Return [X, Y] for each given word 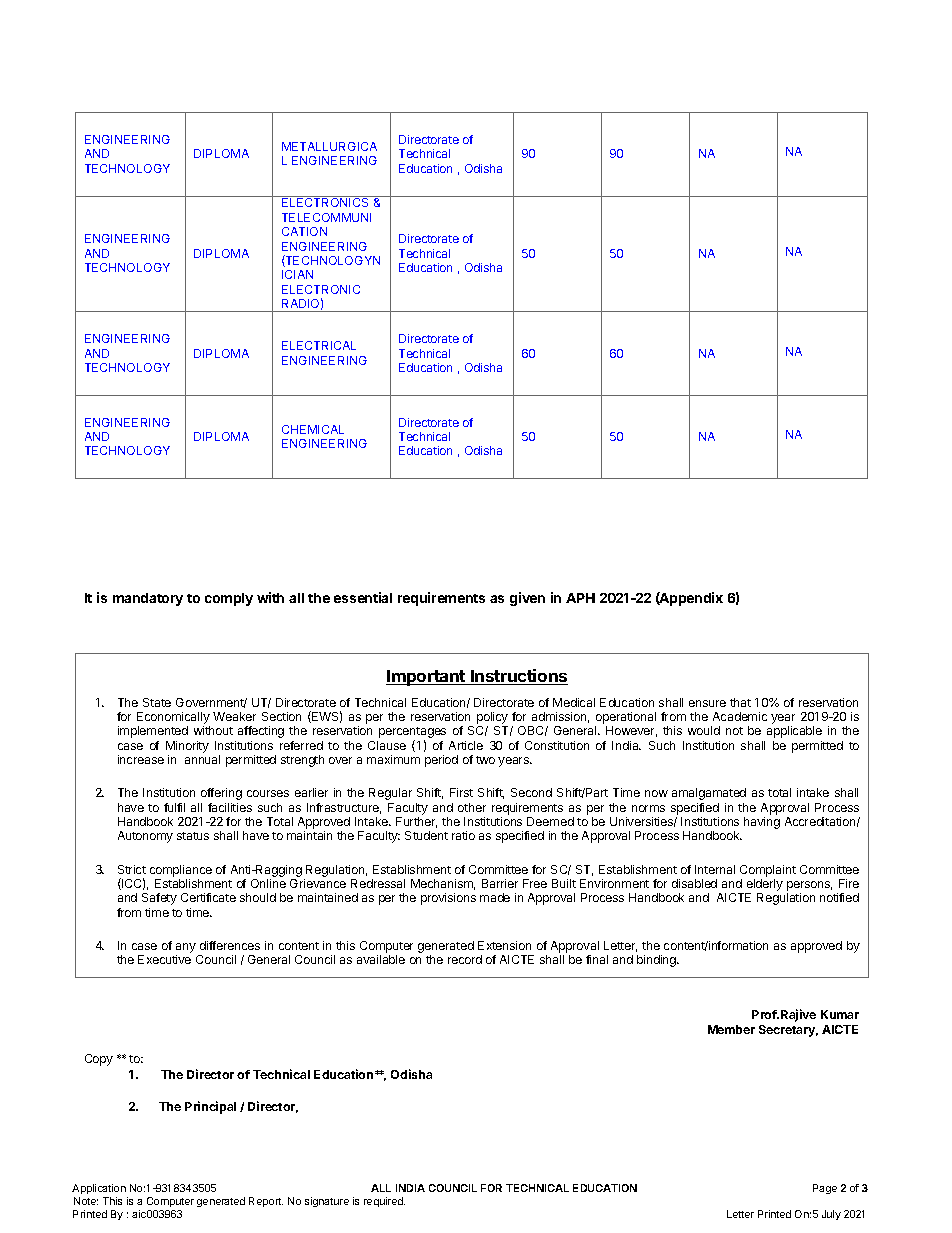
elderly [764, 886]
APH [580, 598]
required [384, 1202]
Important [426, 678]
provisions [448, 899]
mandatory [148, 599]
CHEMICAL [313, 429]
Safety [159, 899]
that [740, 702]
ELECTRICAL [319, 345]
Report [266, 1202]
